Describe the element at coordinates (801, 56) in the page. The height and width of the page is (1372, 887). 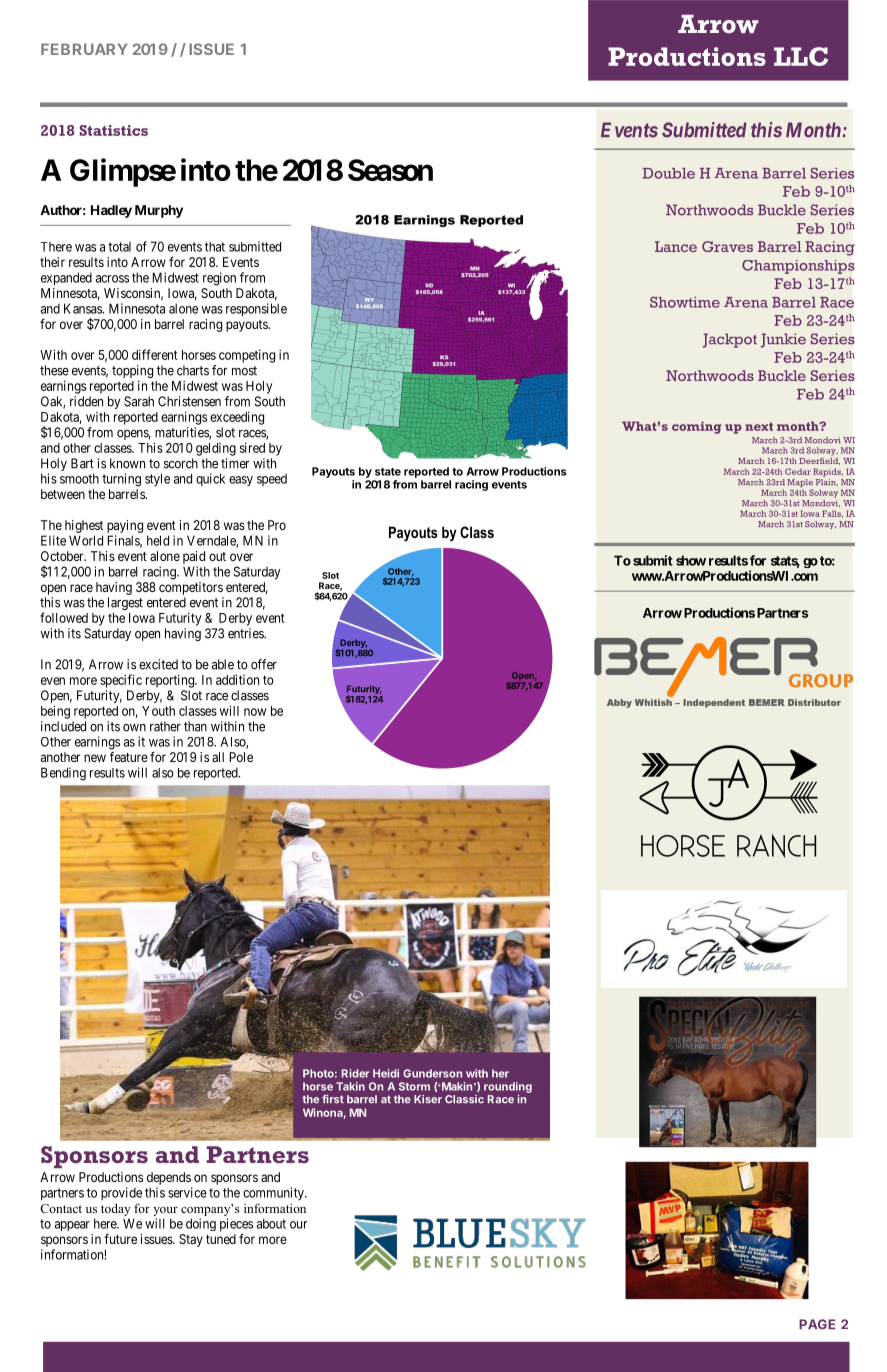
I see `LLC` at that location.
